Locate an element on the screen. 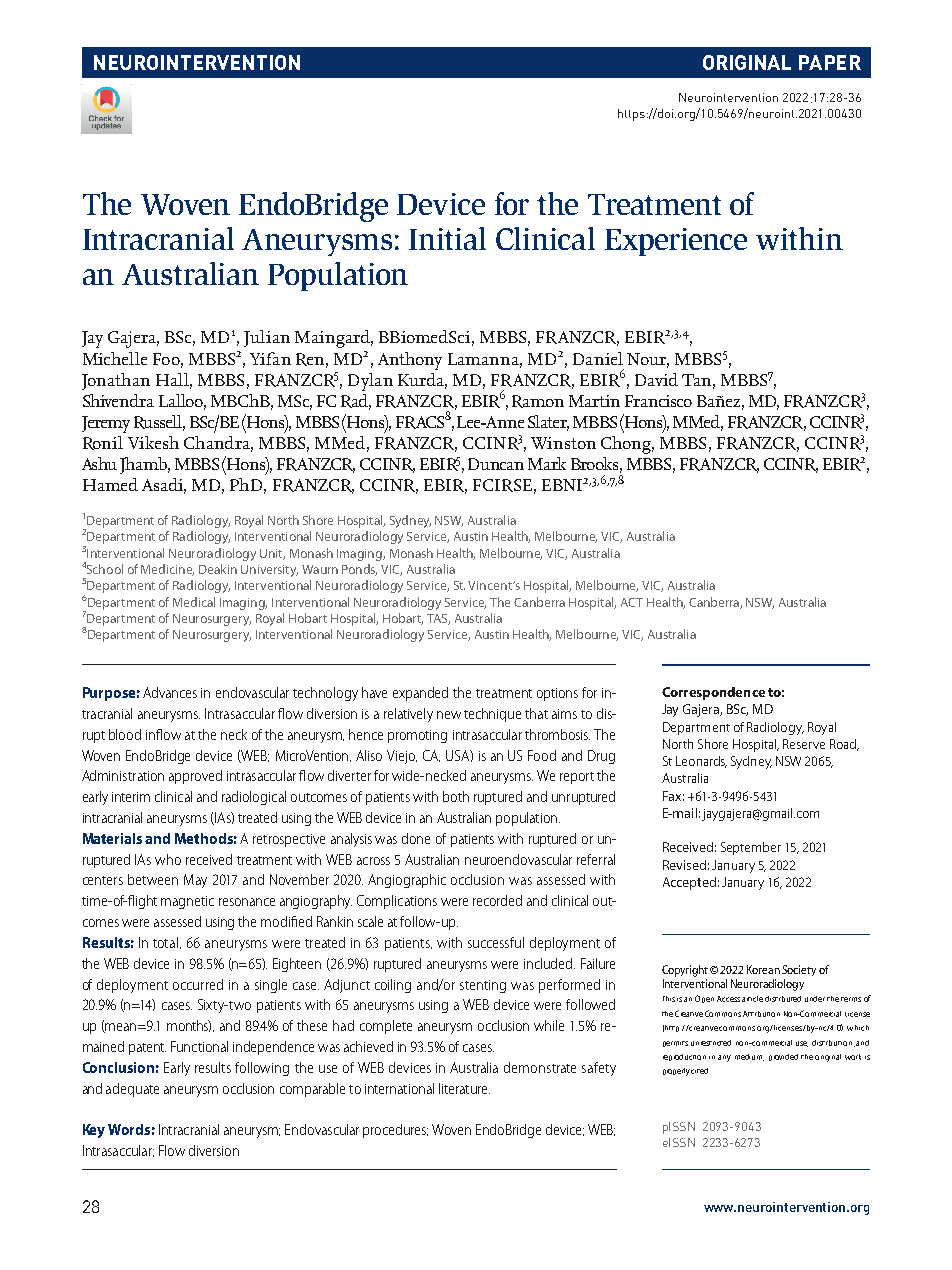 Image resolution: width=952 pixels, height=1270 pixels. Paper is located at coordinates (830, 62).
